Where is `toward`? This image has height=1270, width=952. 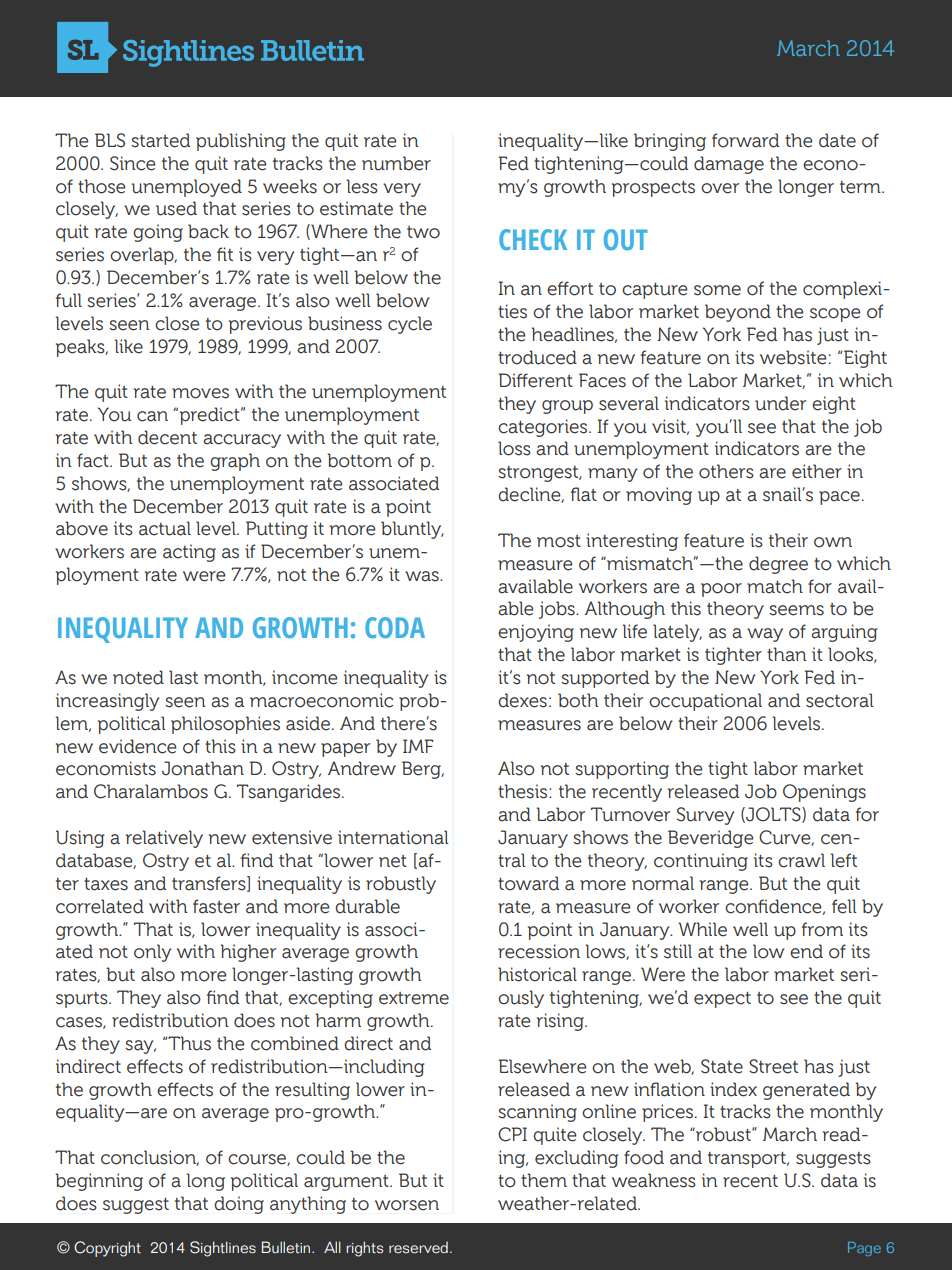 toward is located at coordinates (528, 883).
